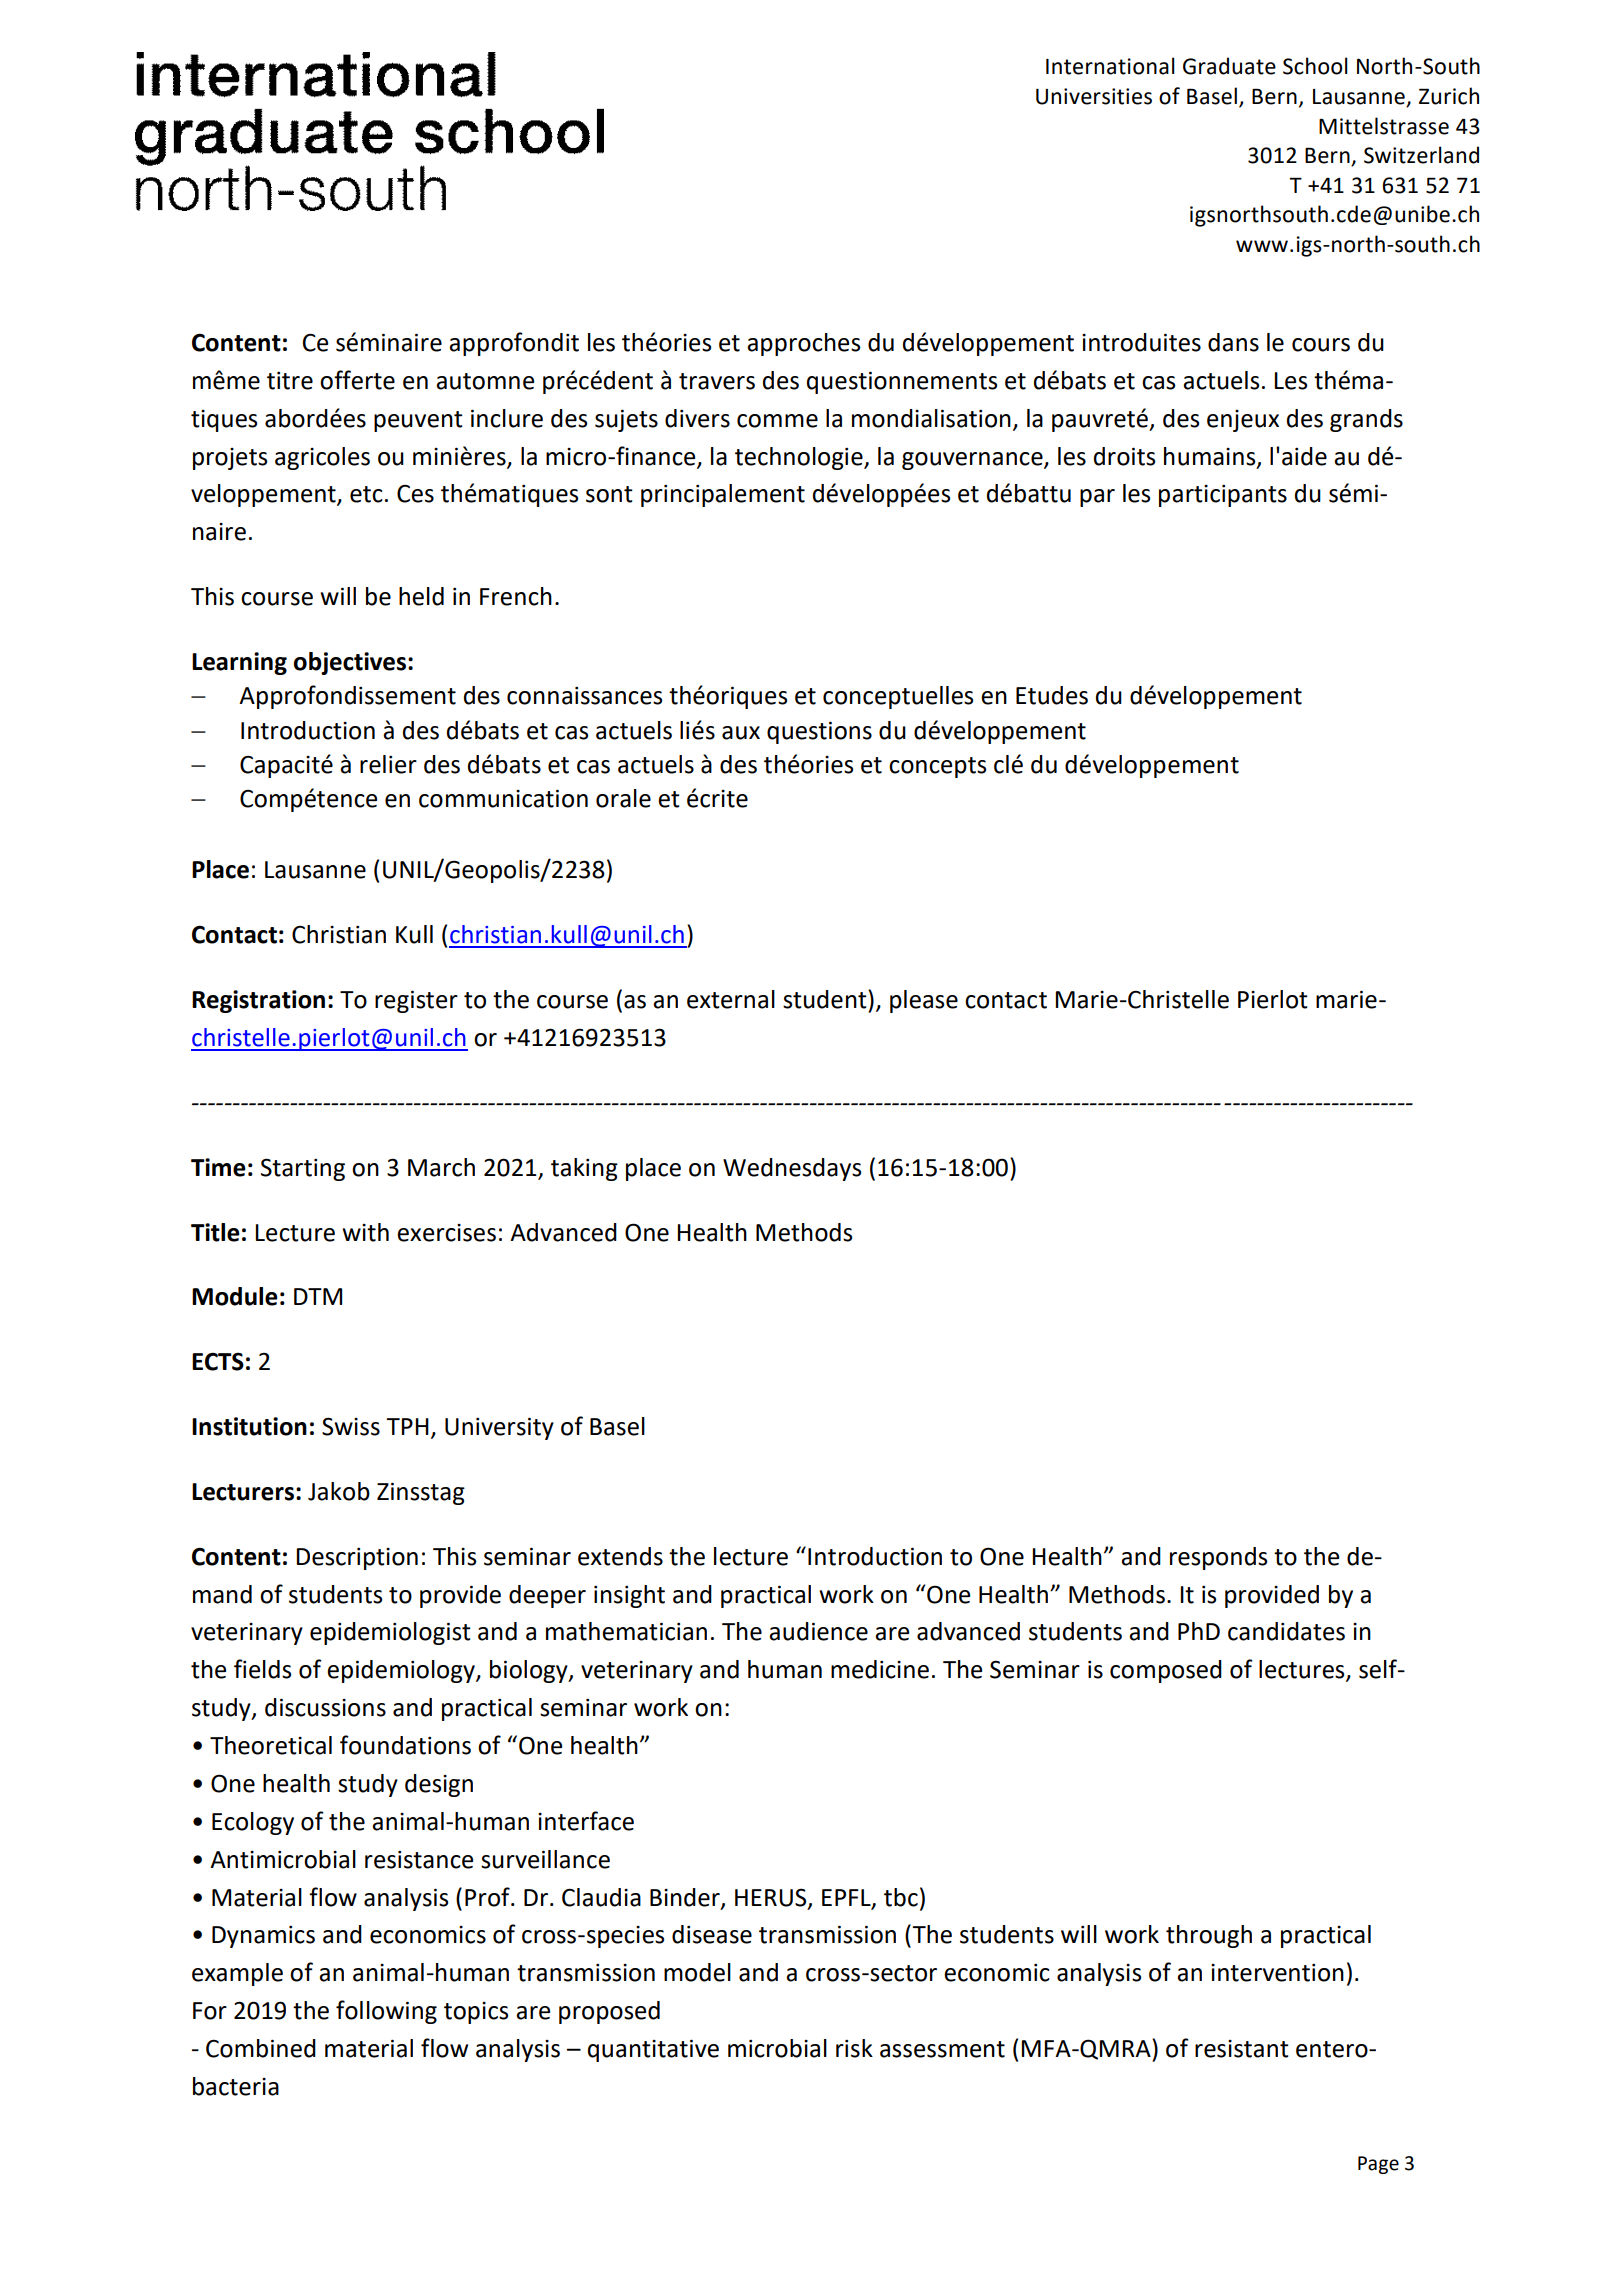  What do you see at coordinates (1223, 496) in the screenshot?
I see `participants` at bounding box center [1223, 496].
